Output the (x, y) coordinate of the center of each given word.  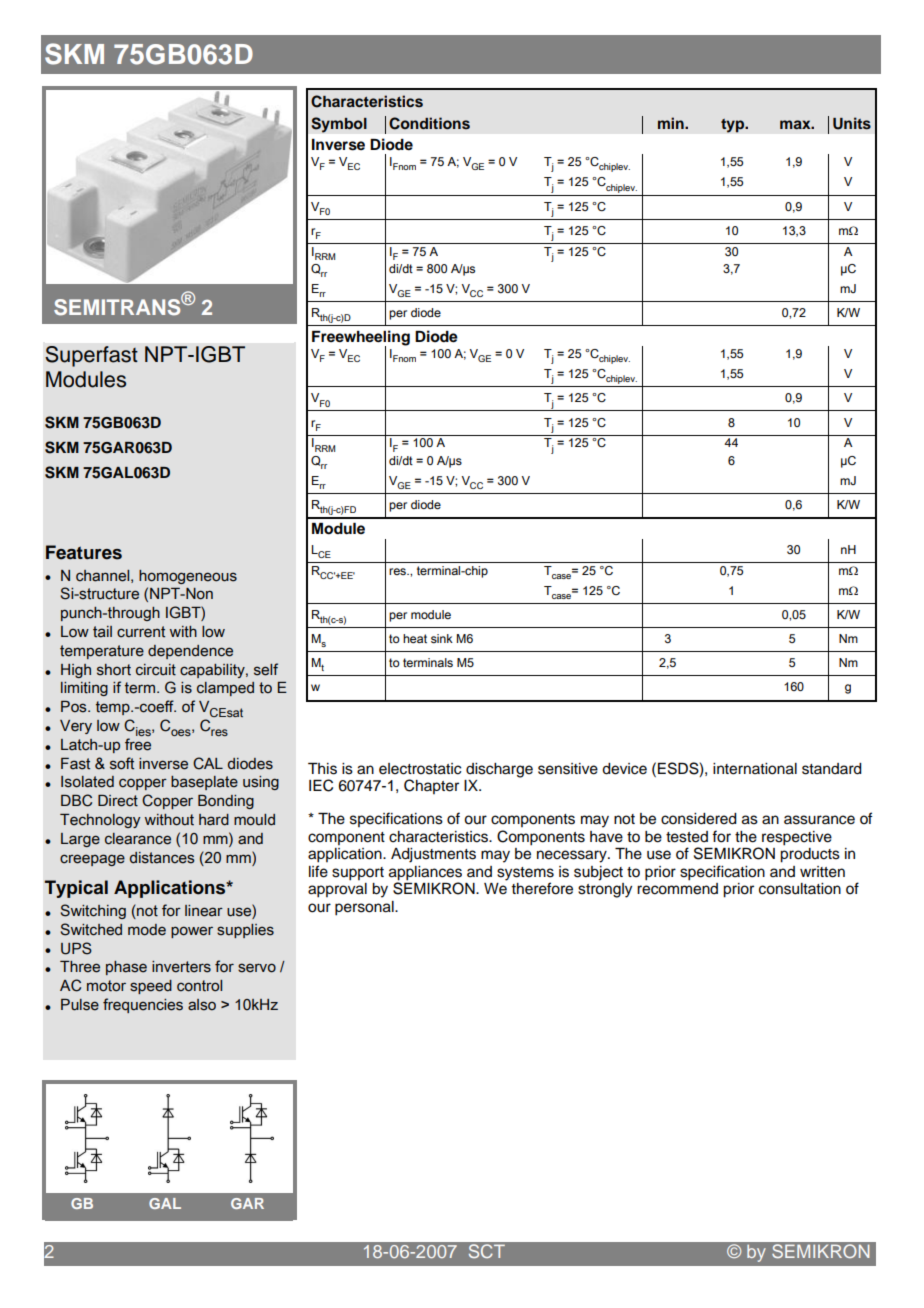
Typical (76, 889)
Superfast (91, 356)
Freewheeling (361, 339)
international (755, 769)
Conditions (429, 123)
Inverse (338, 145)
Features (84, 552)
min (672, 123)
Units (852, 123)
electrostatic (420, 769)
